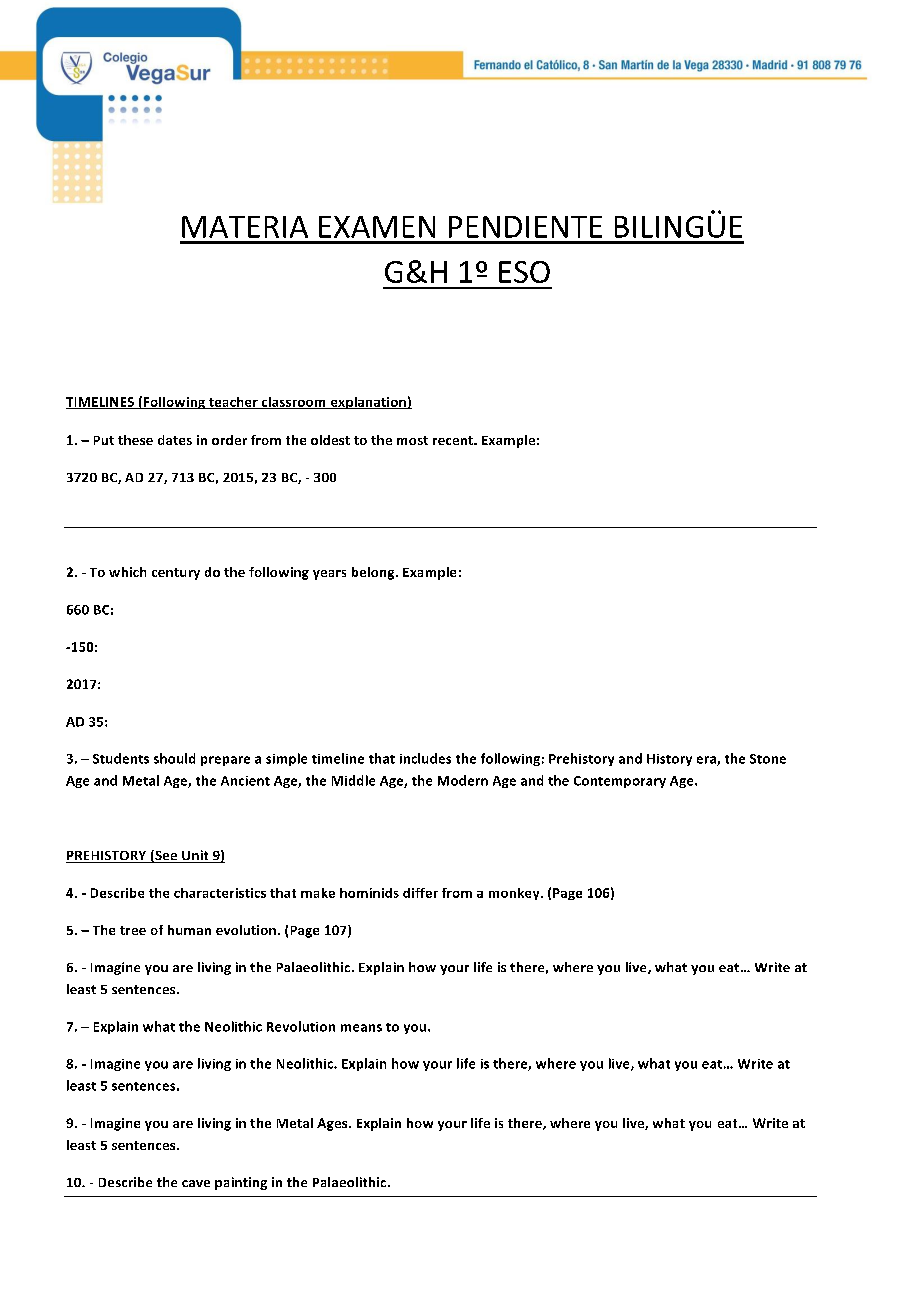 The width and height of the screenshot is (924, 1308). What do you see at coordinates (196, 1183) in the screenshot?
I see `cave` at bounding box center [196, 1183].
